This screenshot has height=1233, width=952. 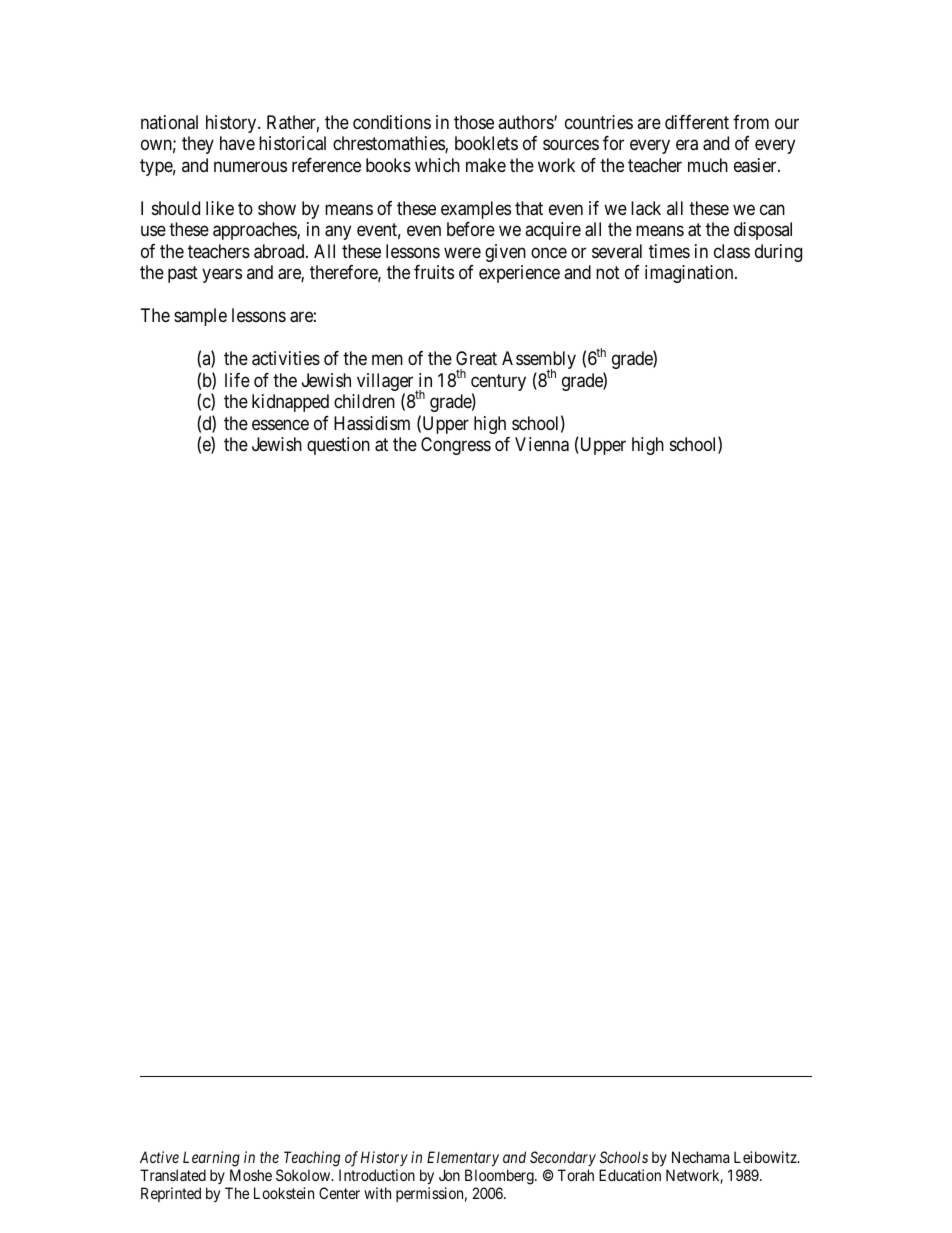 I want to click on Jon, so click(x=449, y=1175).
